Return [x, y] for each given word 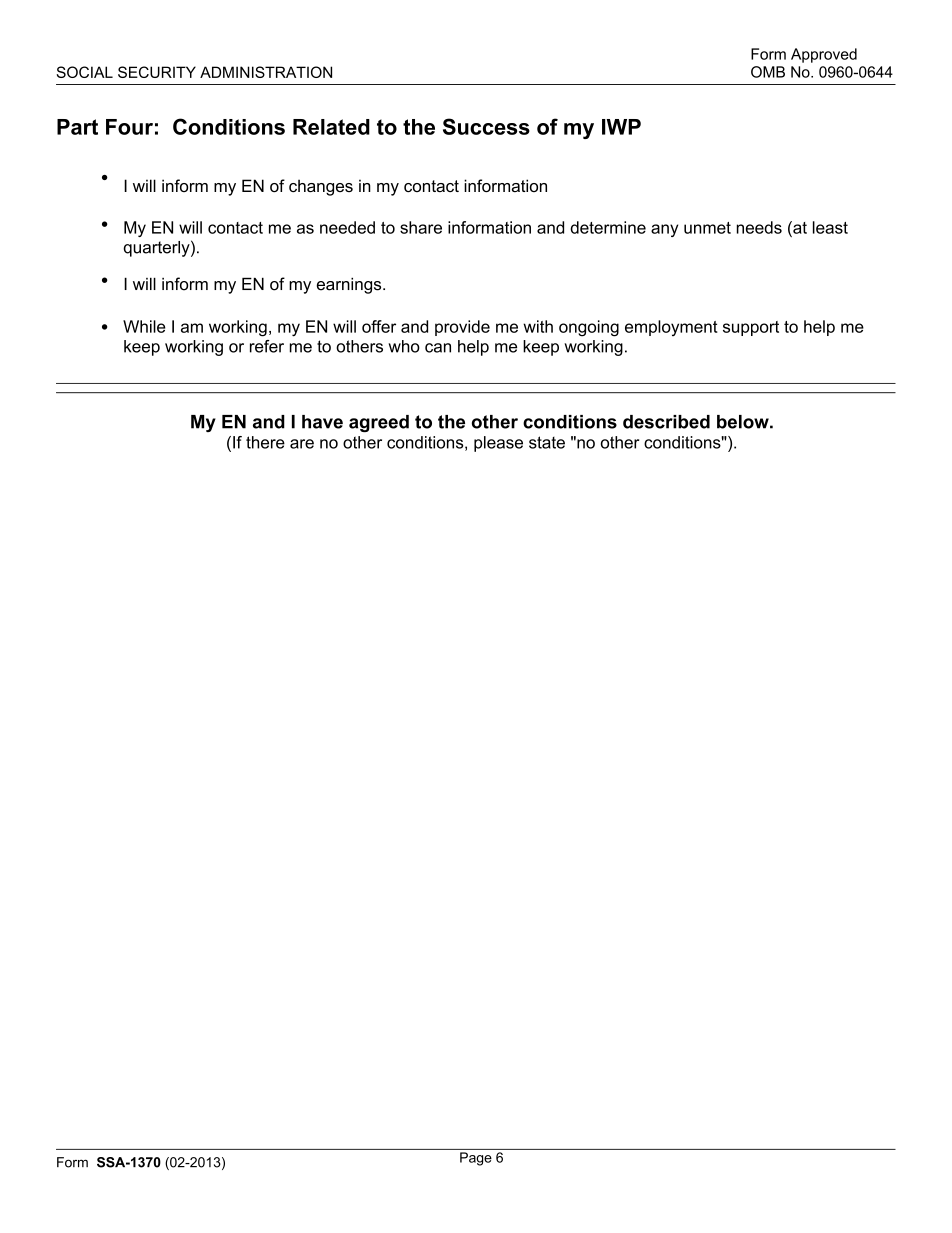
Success [486, 126]
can [438, 348]
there [265, 442]
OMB [768, 72]
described [666, 422]
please [498, 444]
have [322, 422]
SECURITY [157, 72]
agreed [379, 423]
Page [476, 1159]
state [547, 442]
